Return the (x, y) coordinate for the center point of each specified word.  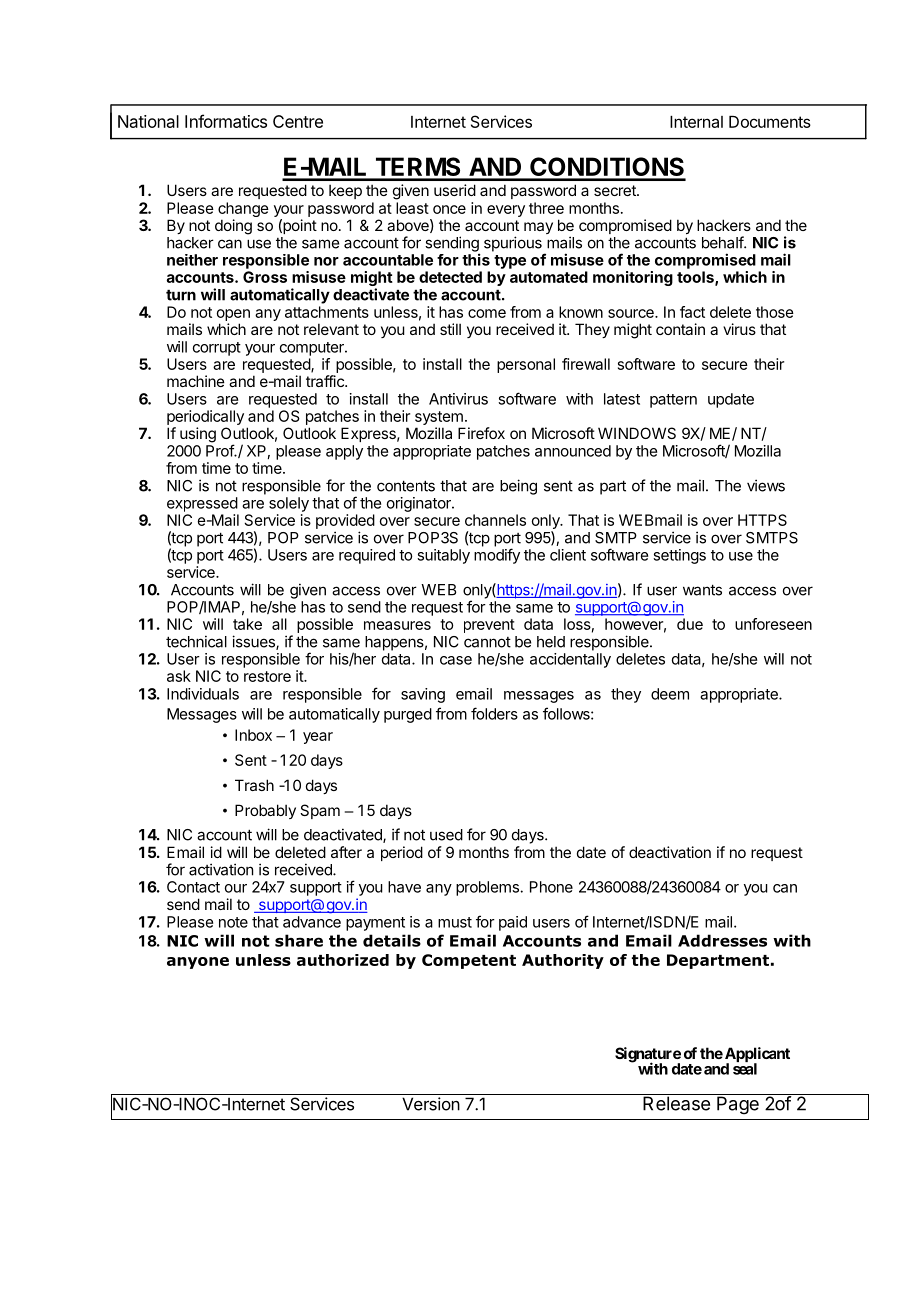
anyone (198, 963)
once (449, 209)
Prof (220, 450)
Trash (254, 785)
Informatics (226, 121)
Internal (696, 122)
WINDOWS (637, 433)
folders (494, 713)
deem (670, 694)
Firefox (481, 433)
